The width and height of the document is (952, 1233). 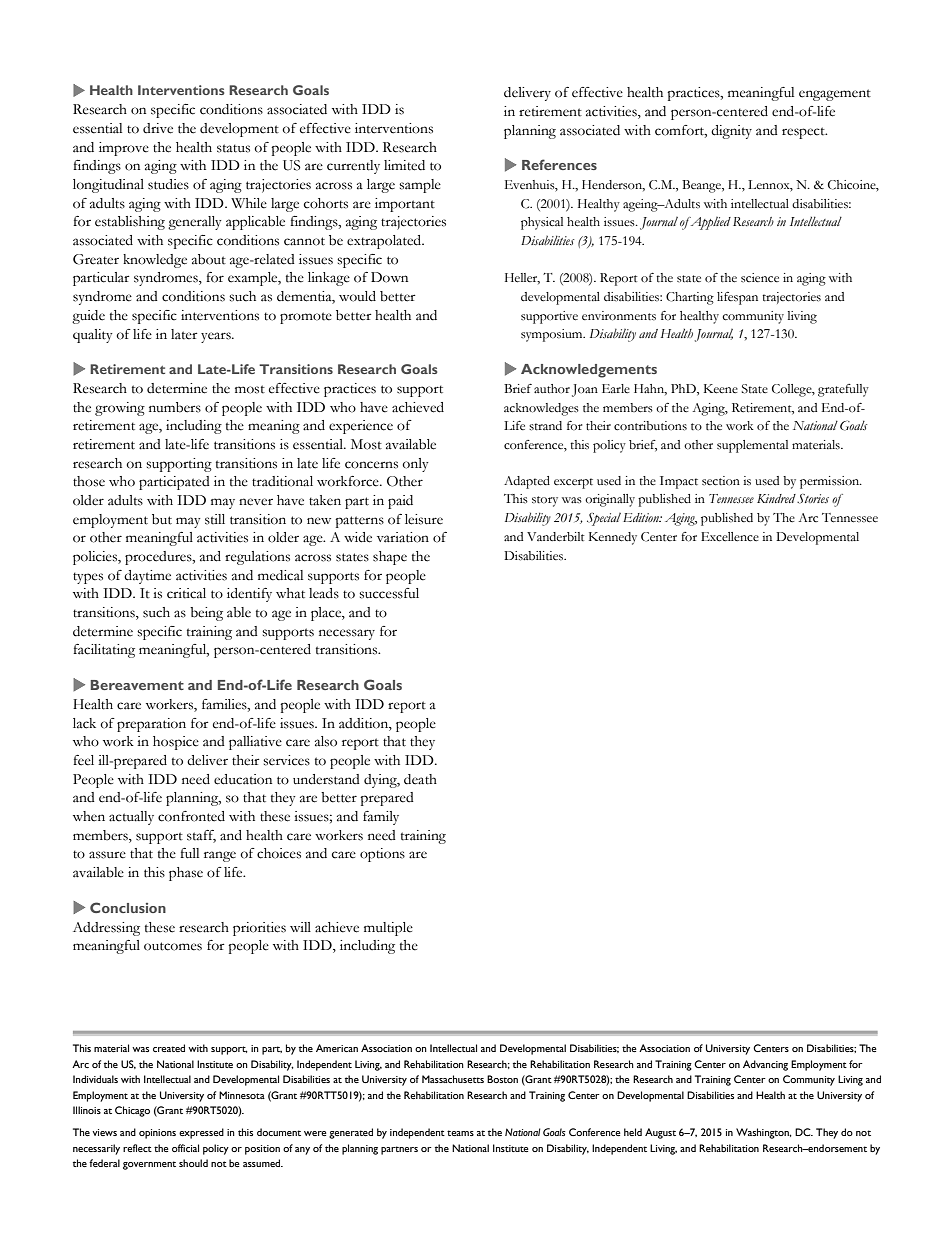 I want to click on Excellence, so click(x=730, y=537).
